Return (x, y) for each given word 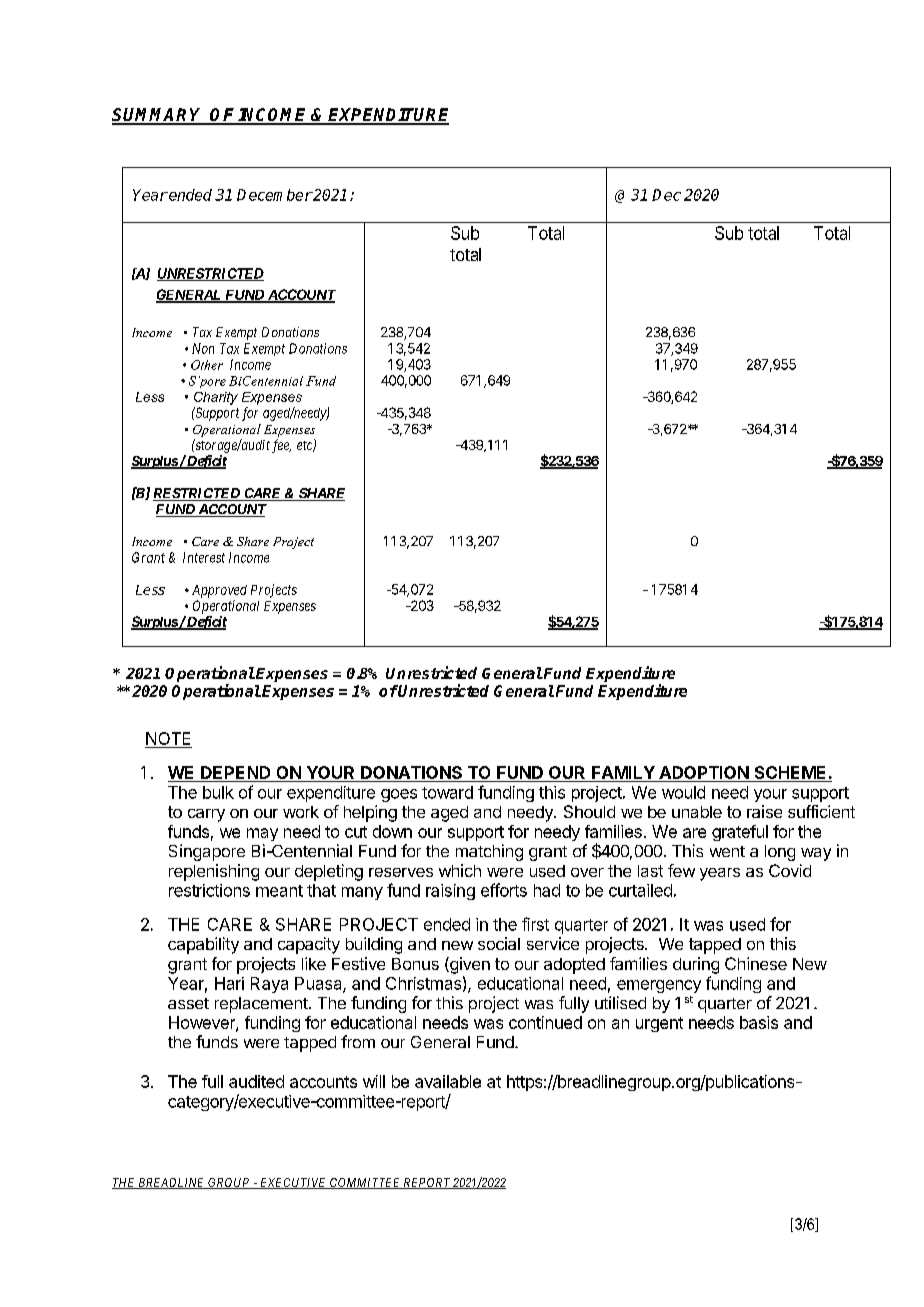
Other (207, 365)
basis (759, 1022)
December (274, 195)
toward (447, 792)
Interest (204, 557)
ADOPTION (704, 772)
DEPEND (235, 772)
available (448, 1081)
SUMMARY (158, 116)
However (203, 1023)
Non (203, 348)
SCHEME (790, 772)
